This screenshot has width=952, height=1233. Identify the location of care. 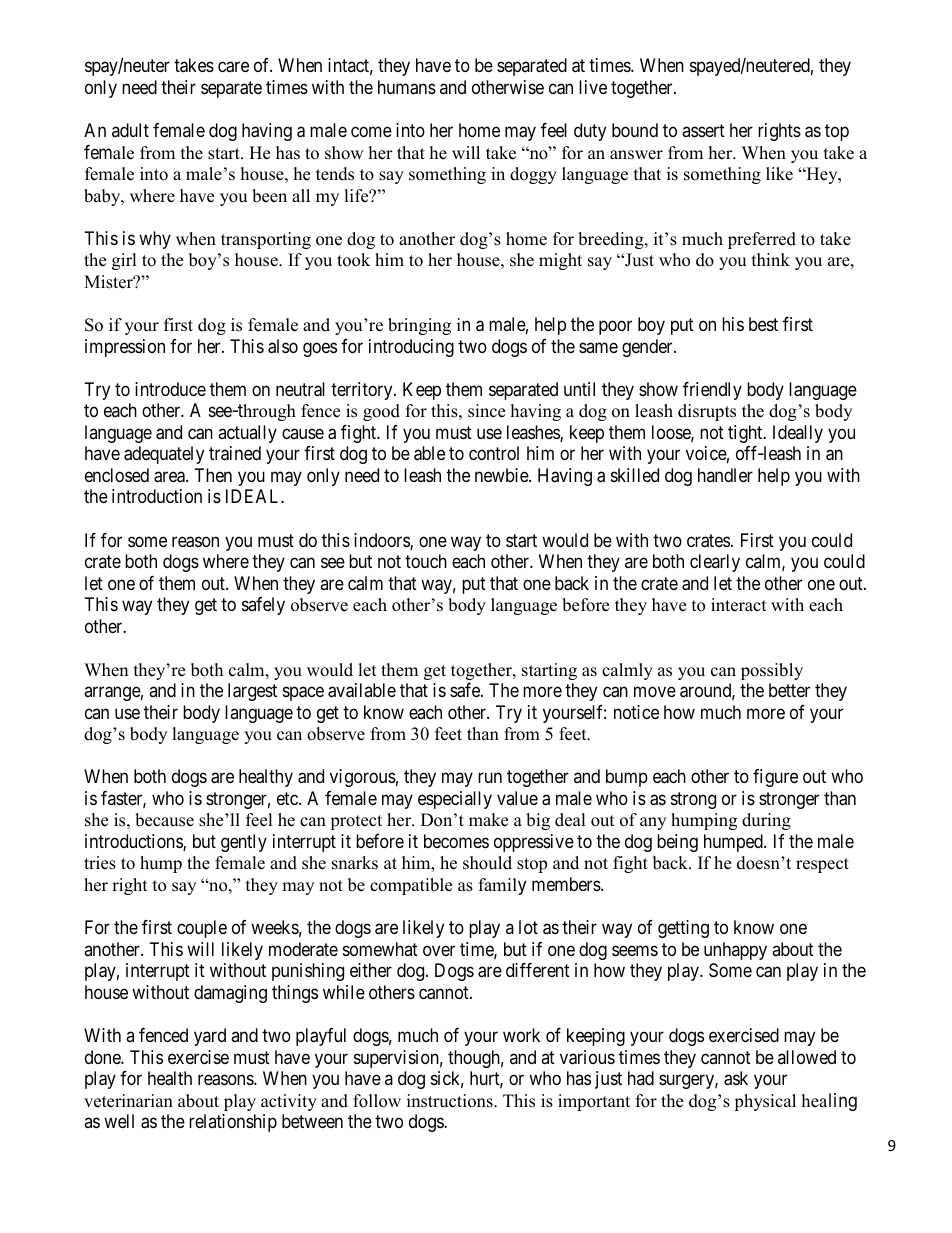
(233, 67).
